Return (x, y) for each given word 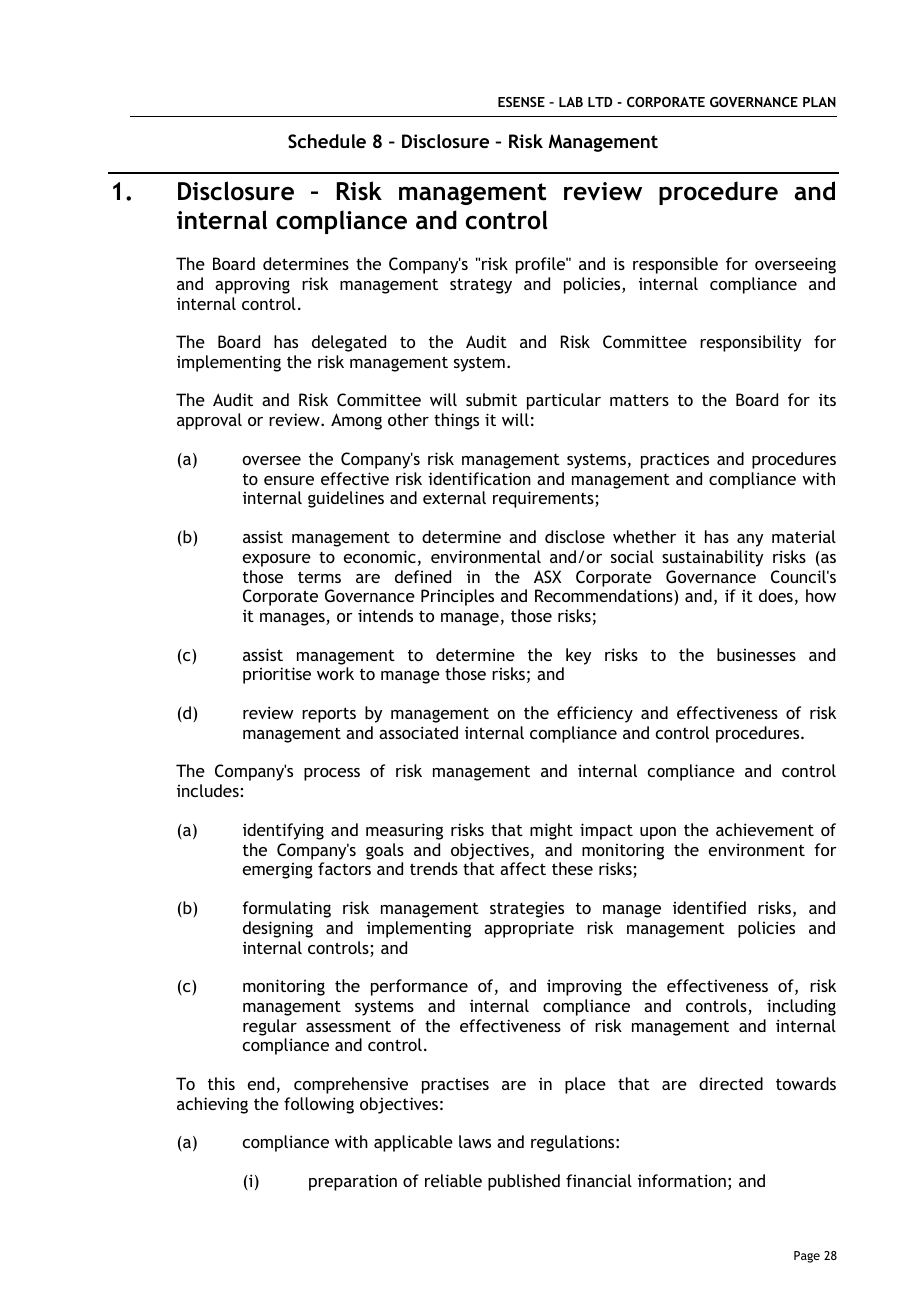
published (524, 1182)
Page (807, 1257)
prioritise (277, 675)
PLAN (819, 102)
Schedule (327, 141)
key (578, 656)
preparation (353, 1182)
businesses (756, 654)
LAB (571, 102)
